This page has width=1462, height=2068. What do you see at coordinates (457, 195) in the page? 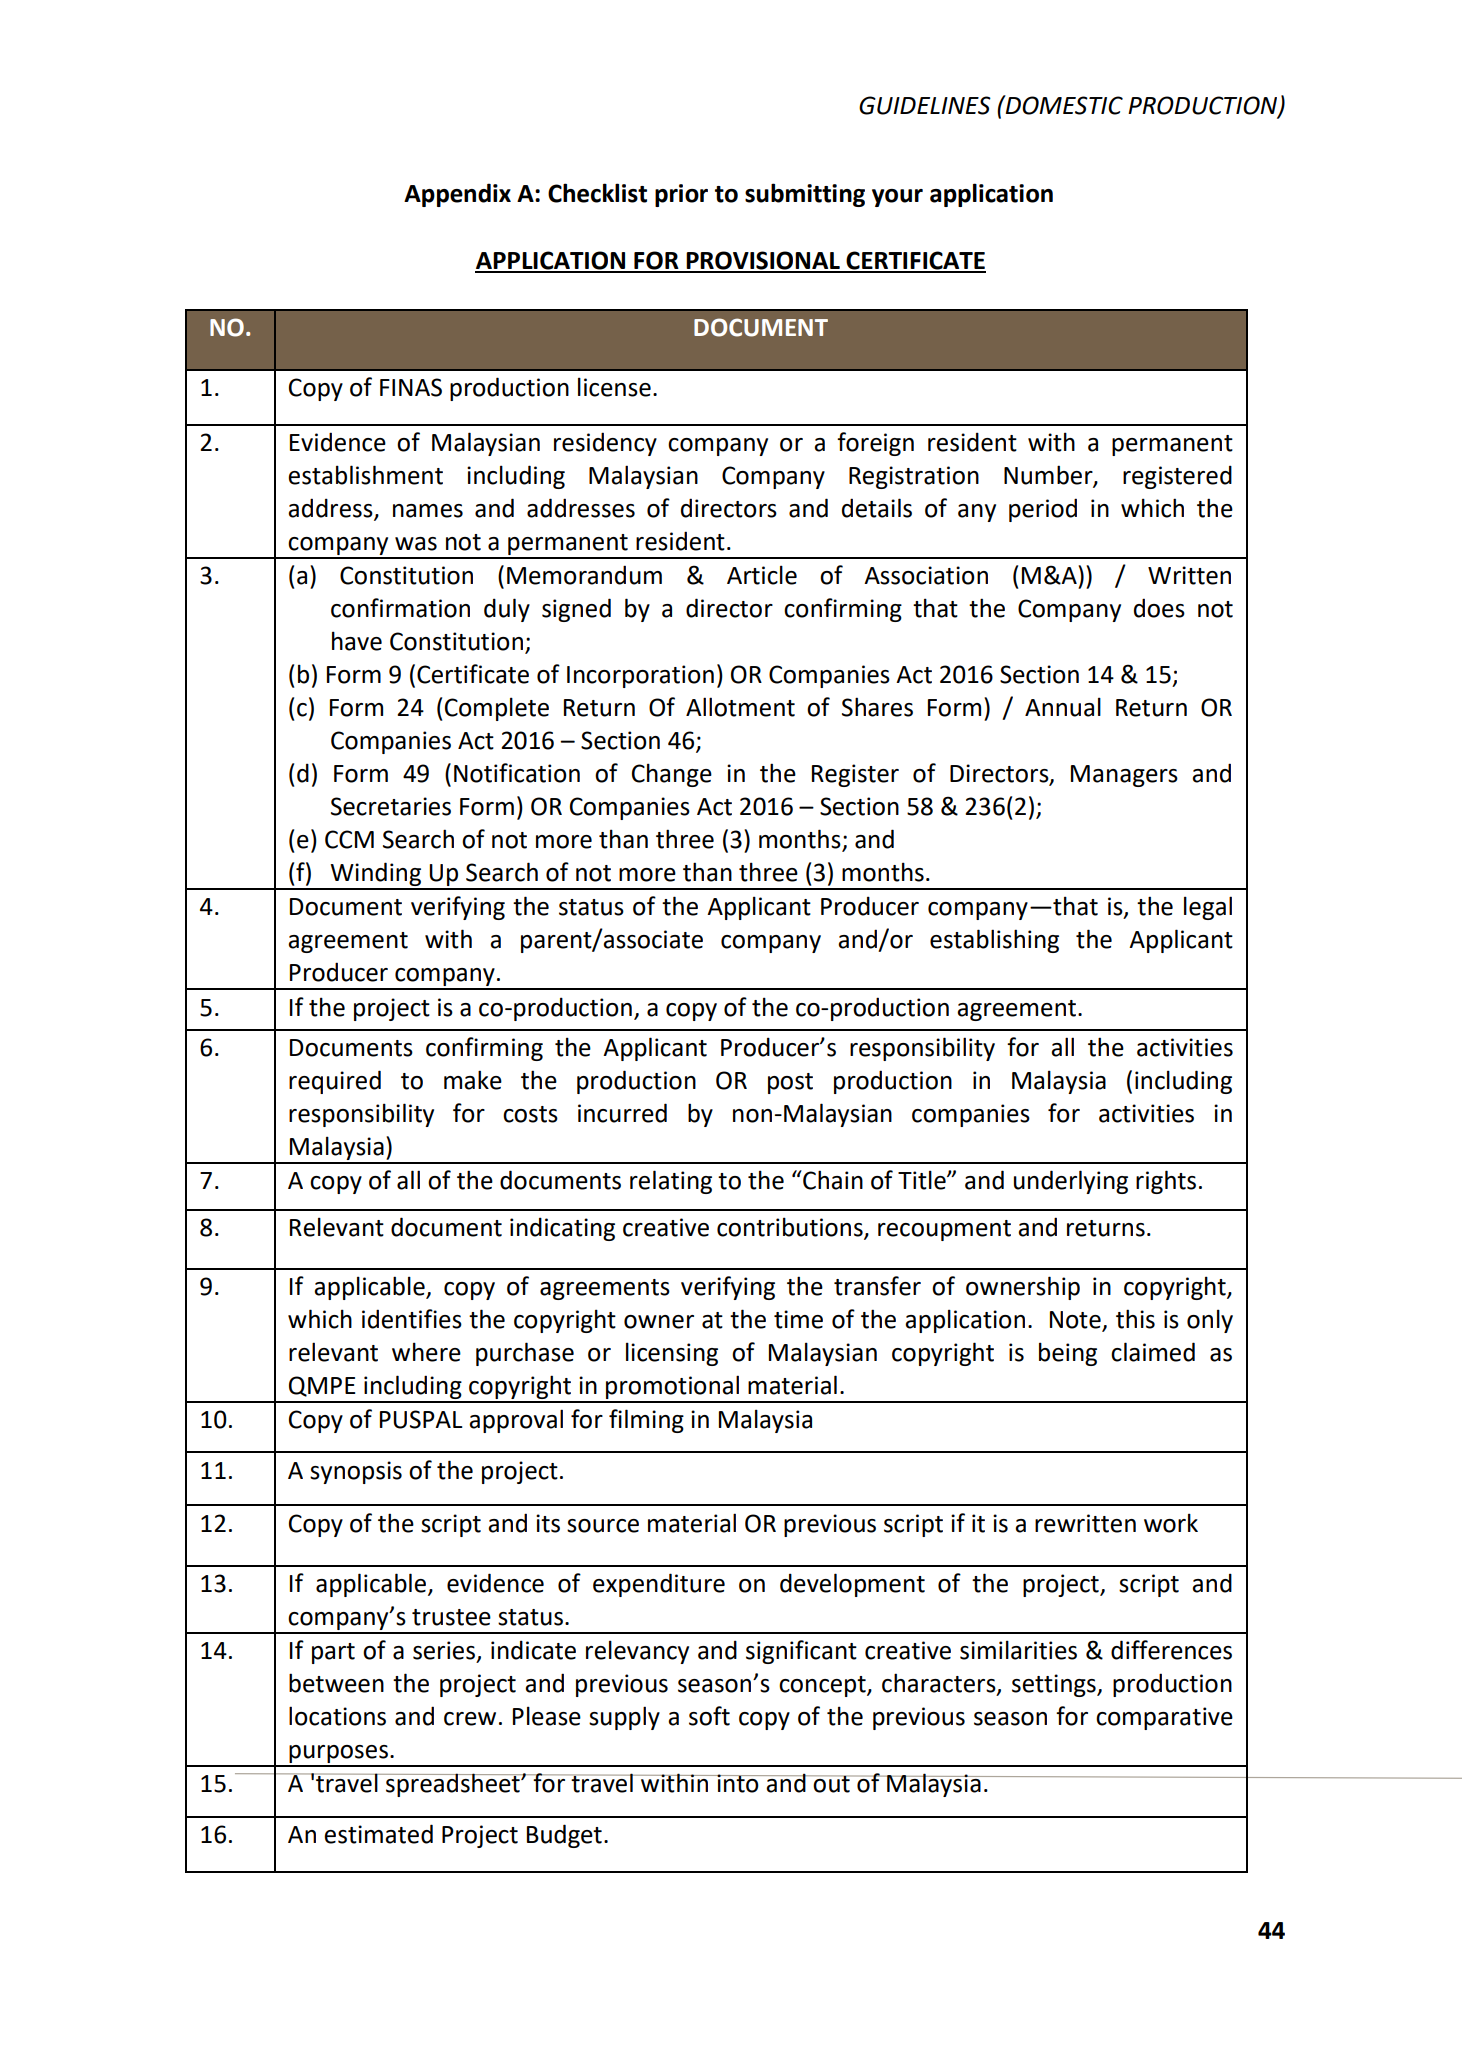
I see `Appendix` at bounding box center [457, 195].
